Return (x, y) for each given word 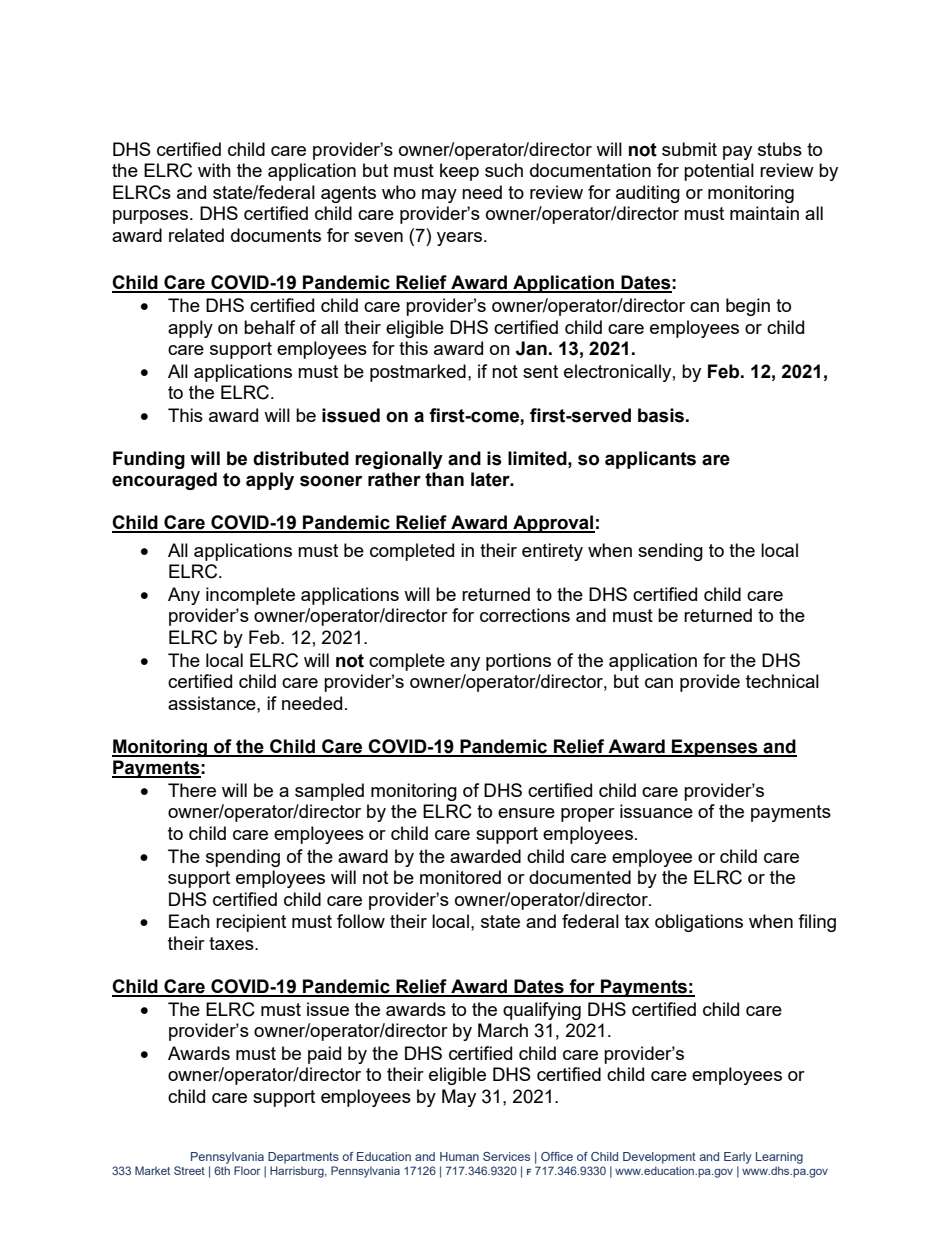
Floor (247, 1170)
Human (459, 1156)
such (504, 170)
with (214, 170)
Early (738, 1158)
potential (719, 172)
